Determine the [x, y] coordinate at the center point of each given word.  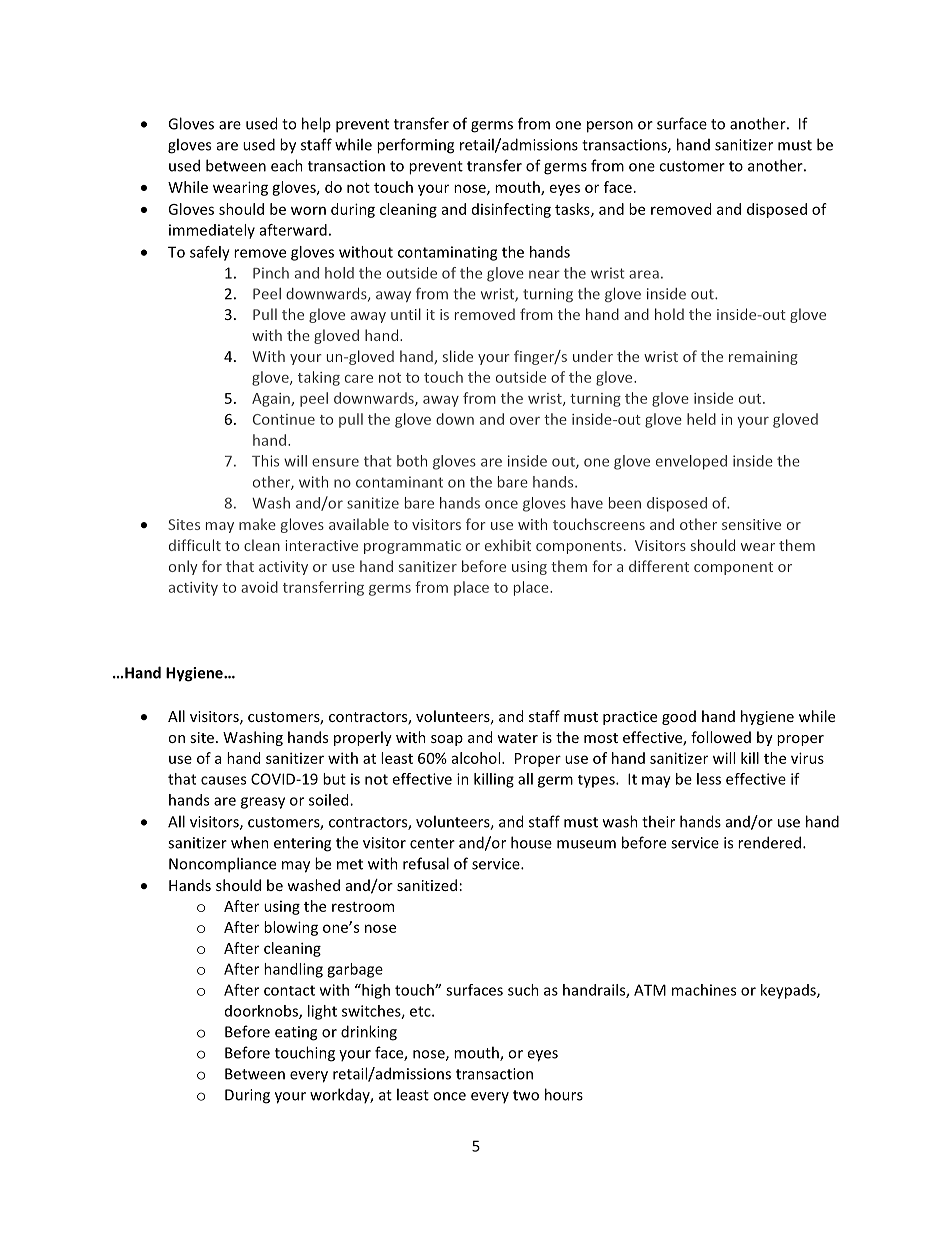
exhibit [508, 545]
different [659, 566]
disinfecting [511, 210]
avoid [259, 587]
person [610, 127]
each [287, 165]
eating [296, 1033]
